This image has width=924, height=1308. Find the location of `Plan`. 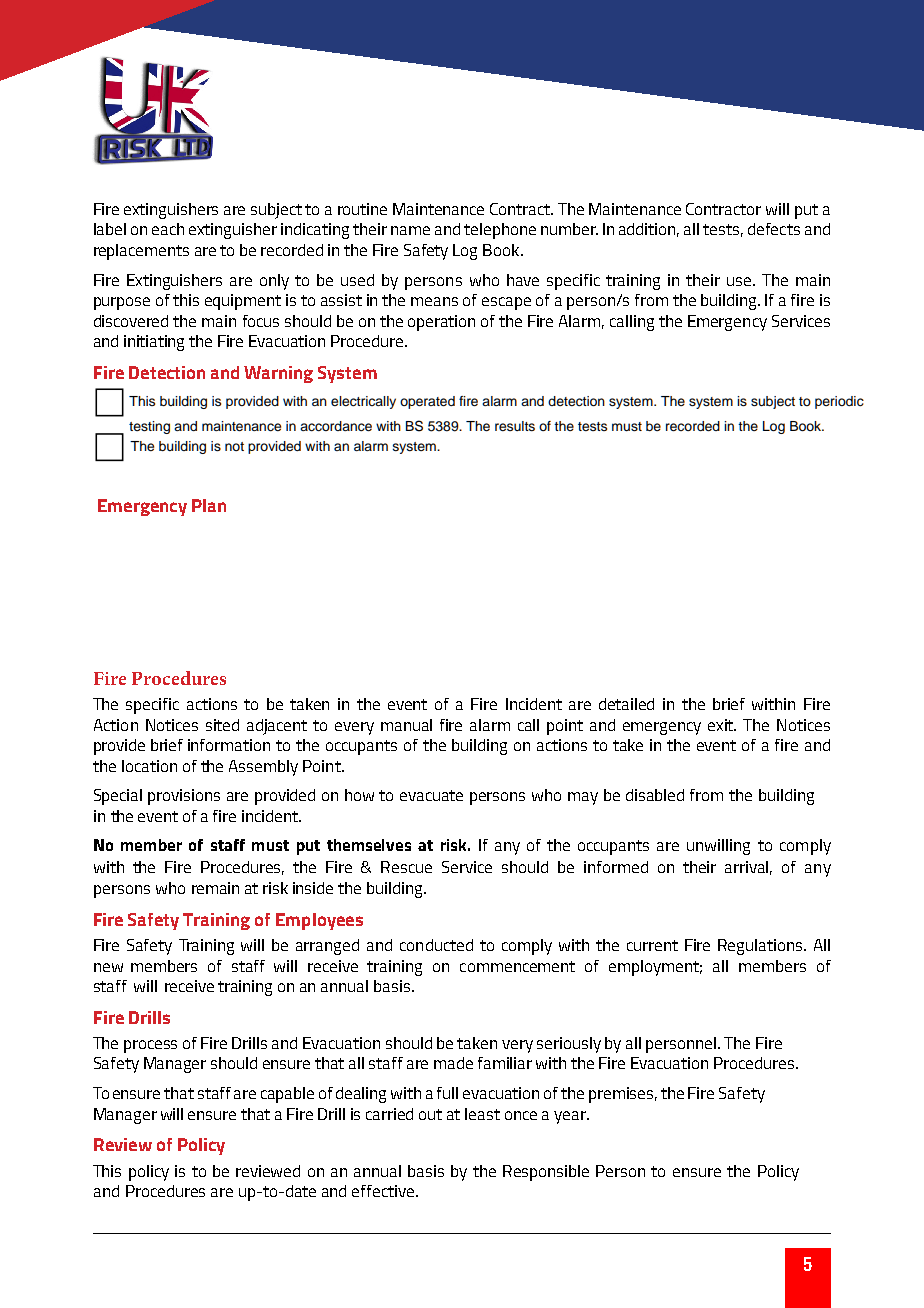

Plan is located at coordinates (209, 505).
